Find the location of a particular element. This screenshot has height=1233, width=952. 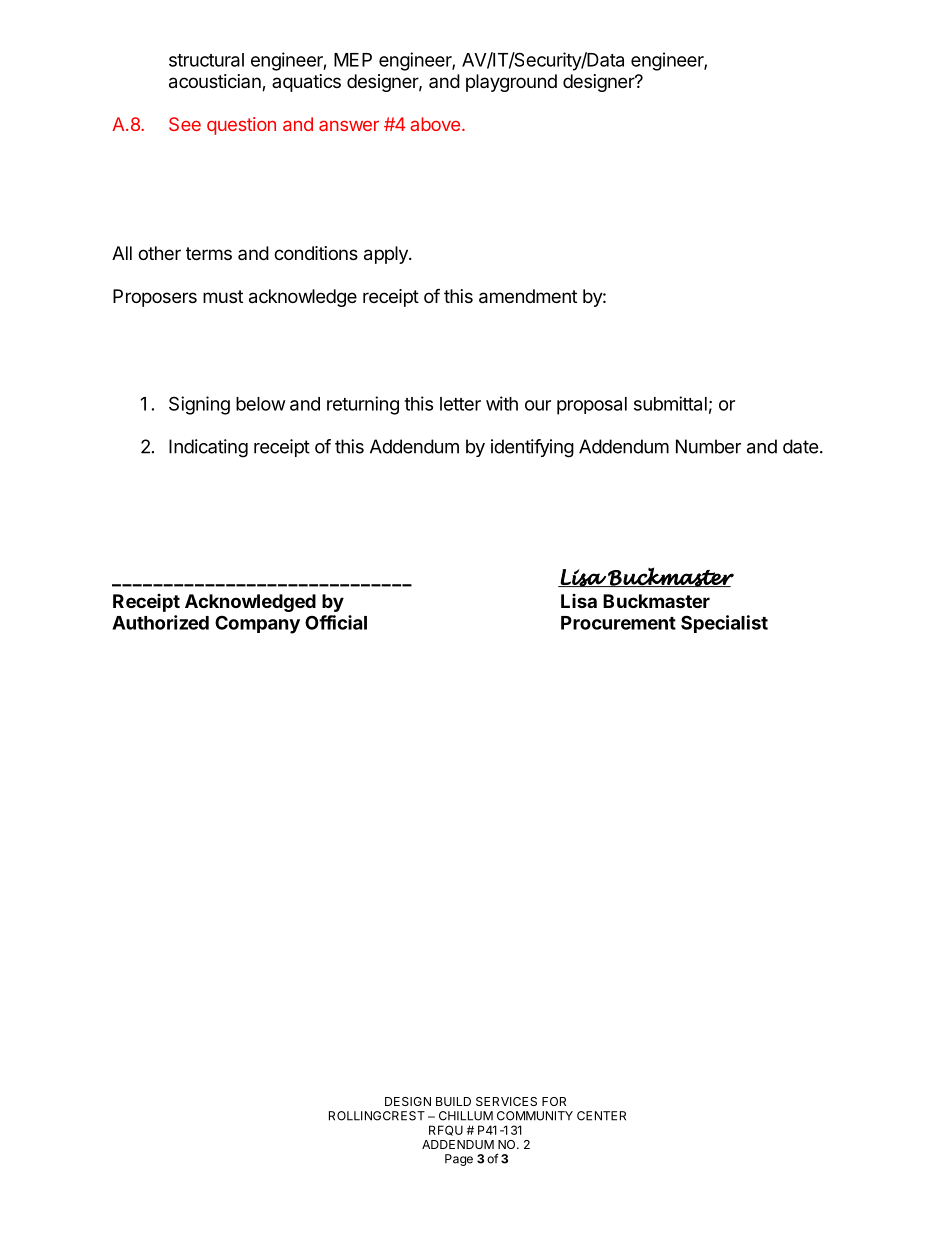

Specialist is located at coordinates (724, 624).
